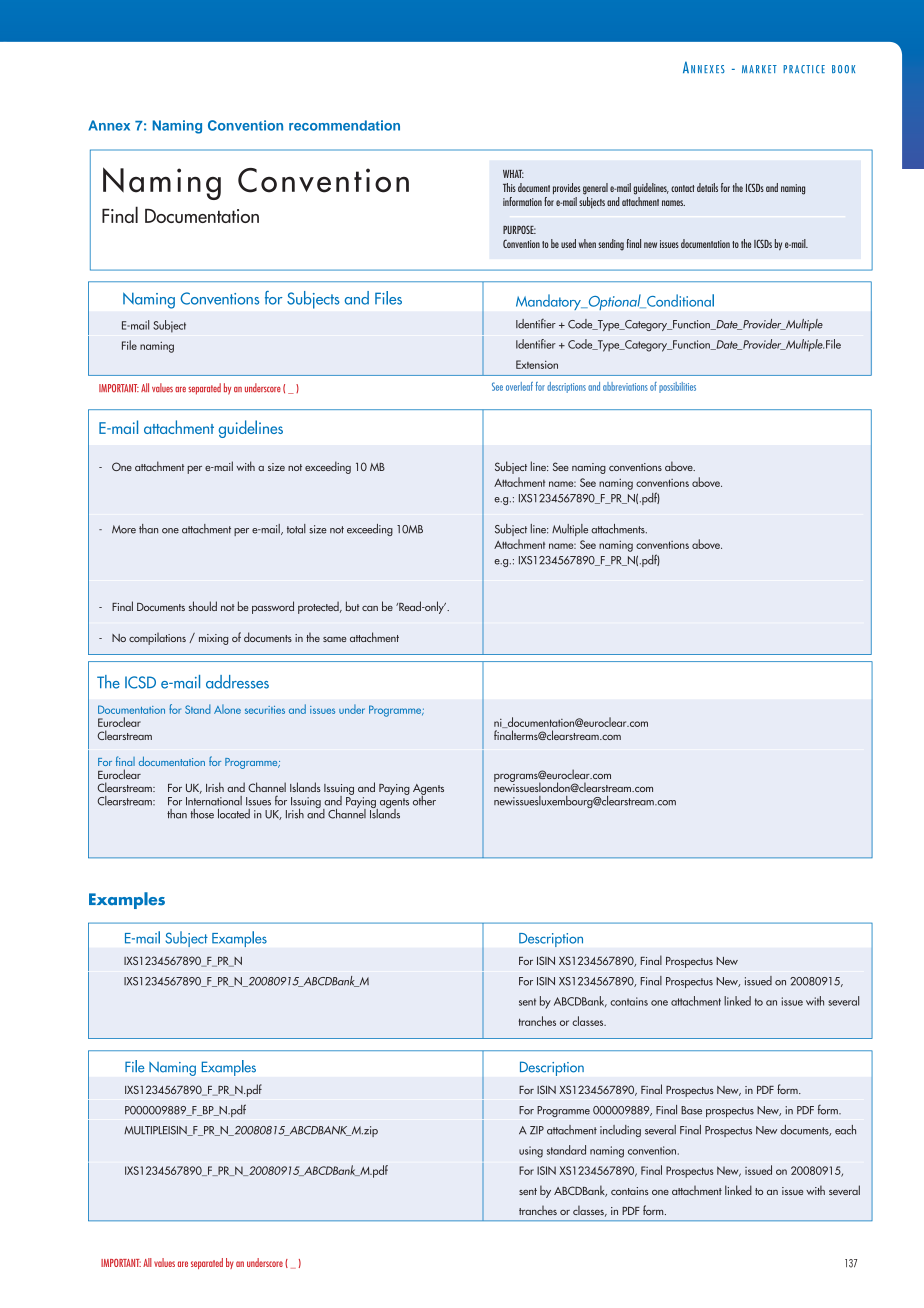 Image resolution: width=924 pixels, height=1308 pixels. I want to click on other, so click(424, 799).
